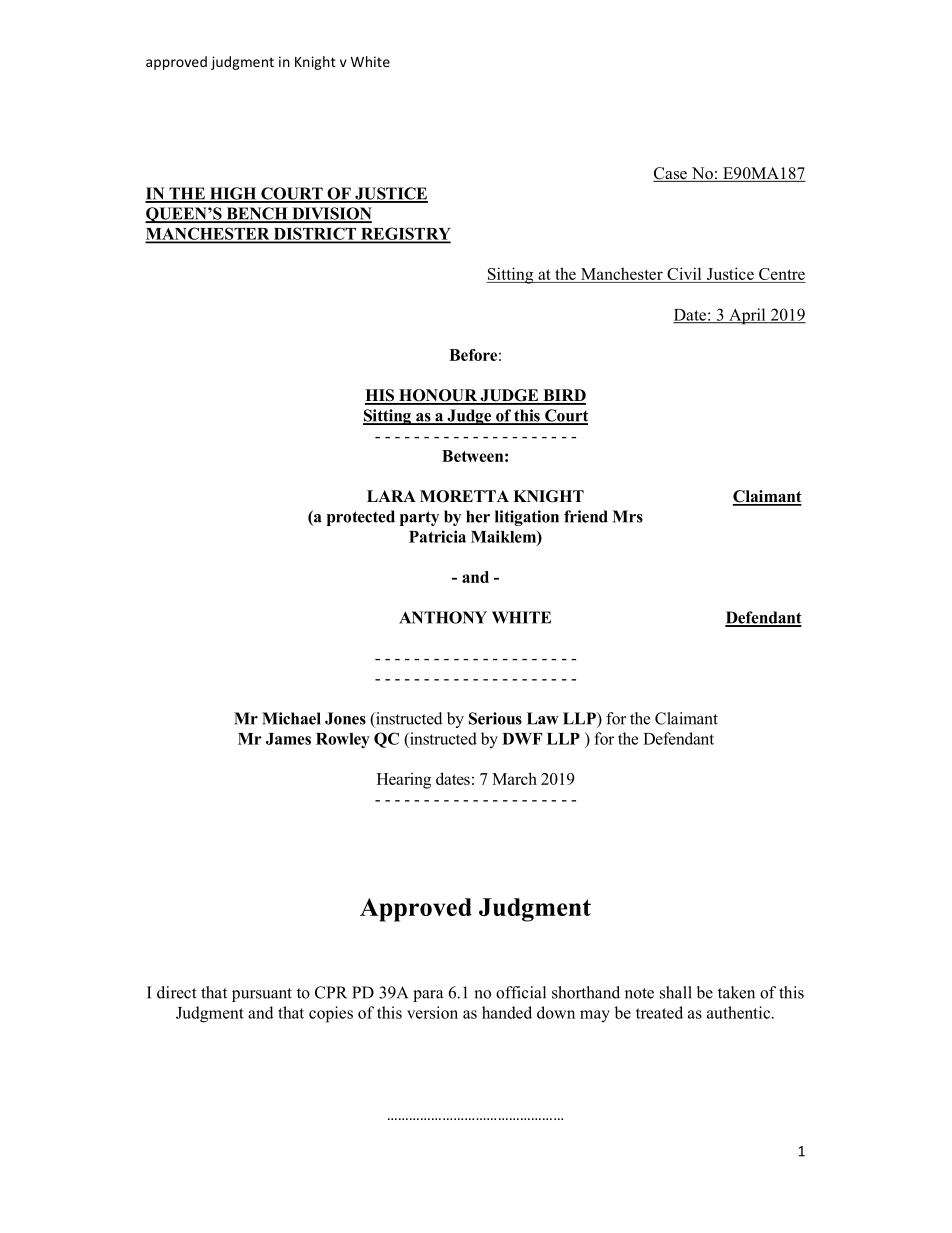  Describe the element at coordinates (443, 617) in the document. I see `ANTHONY` at that location.
